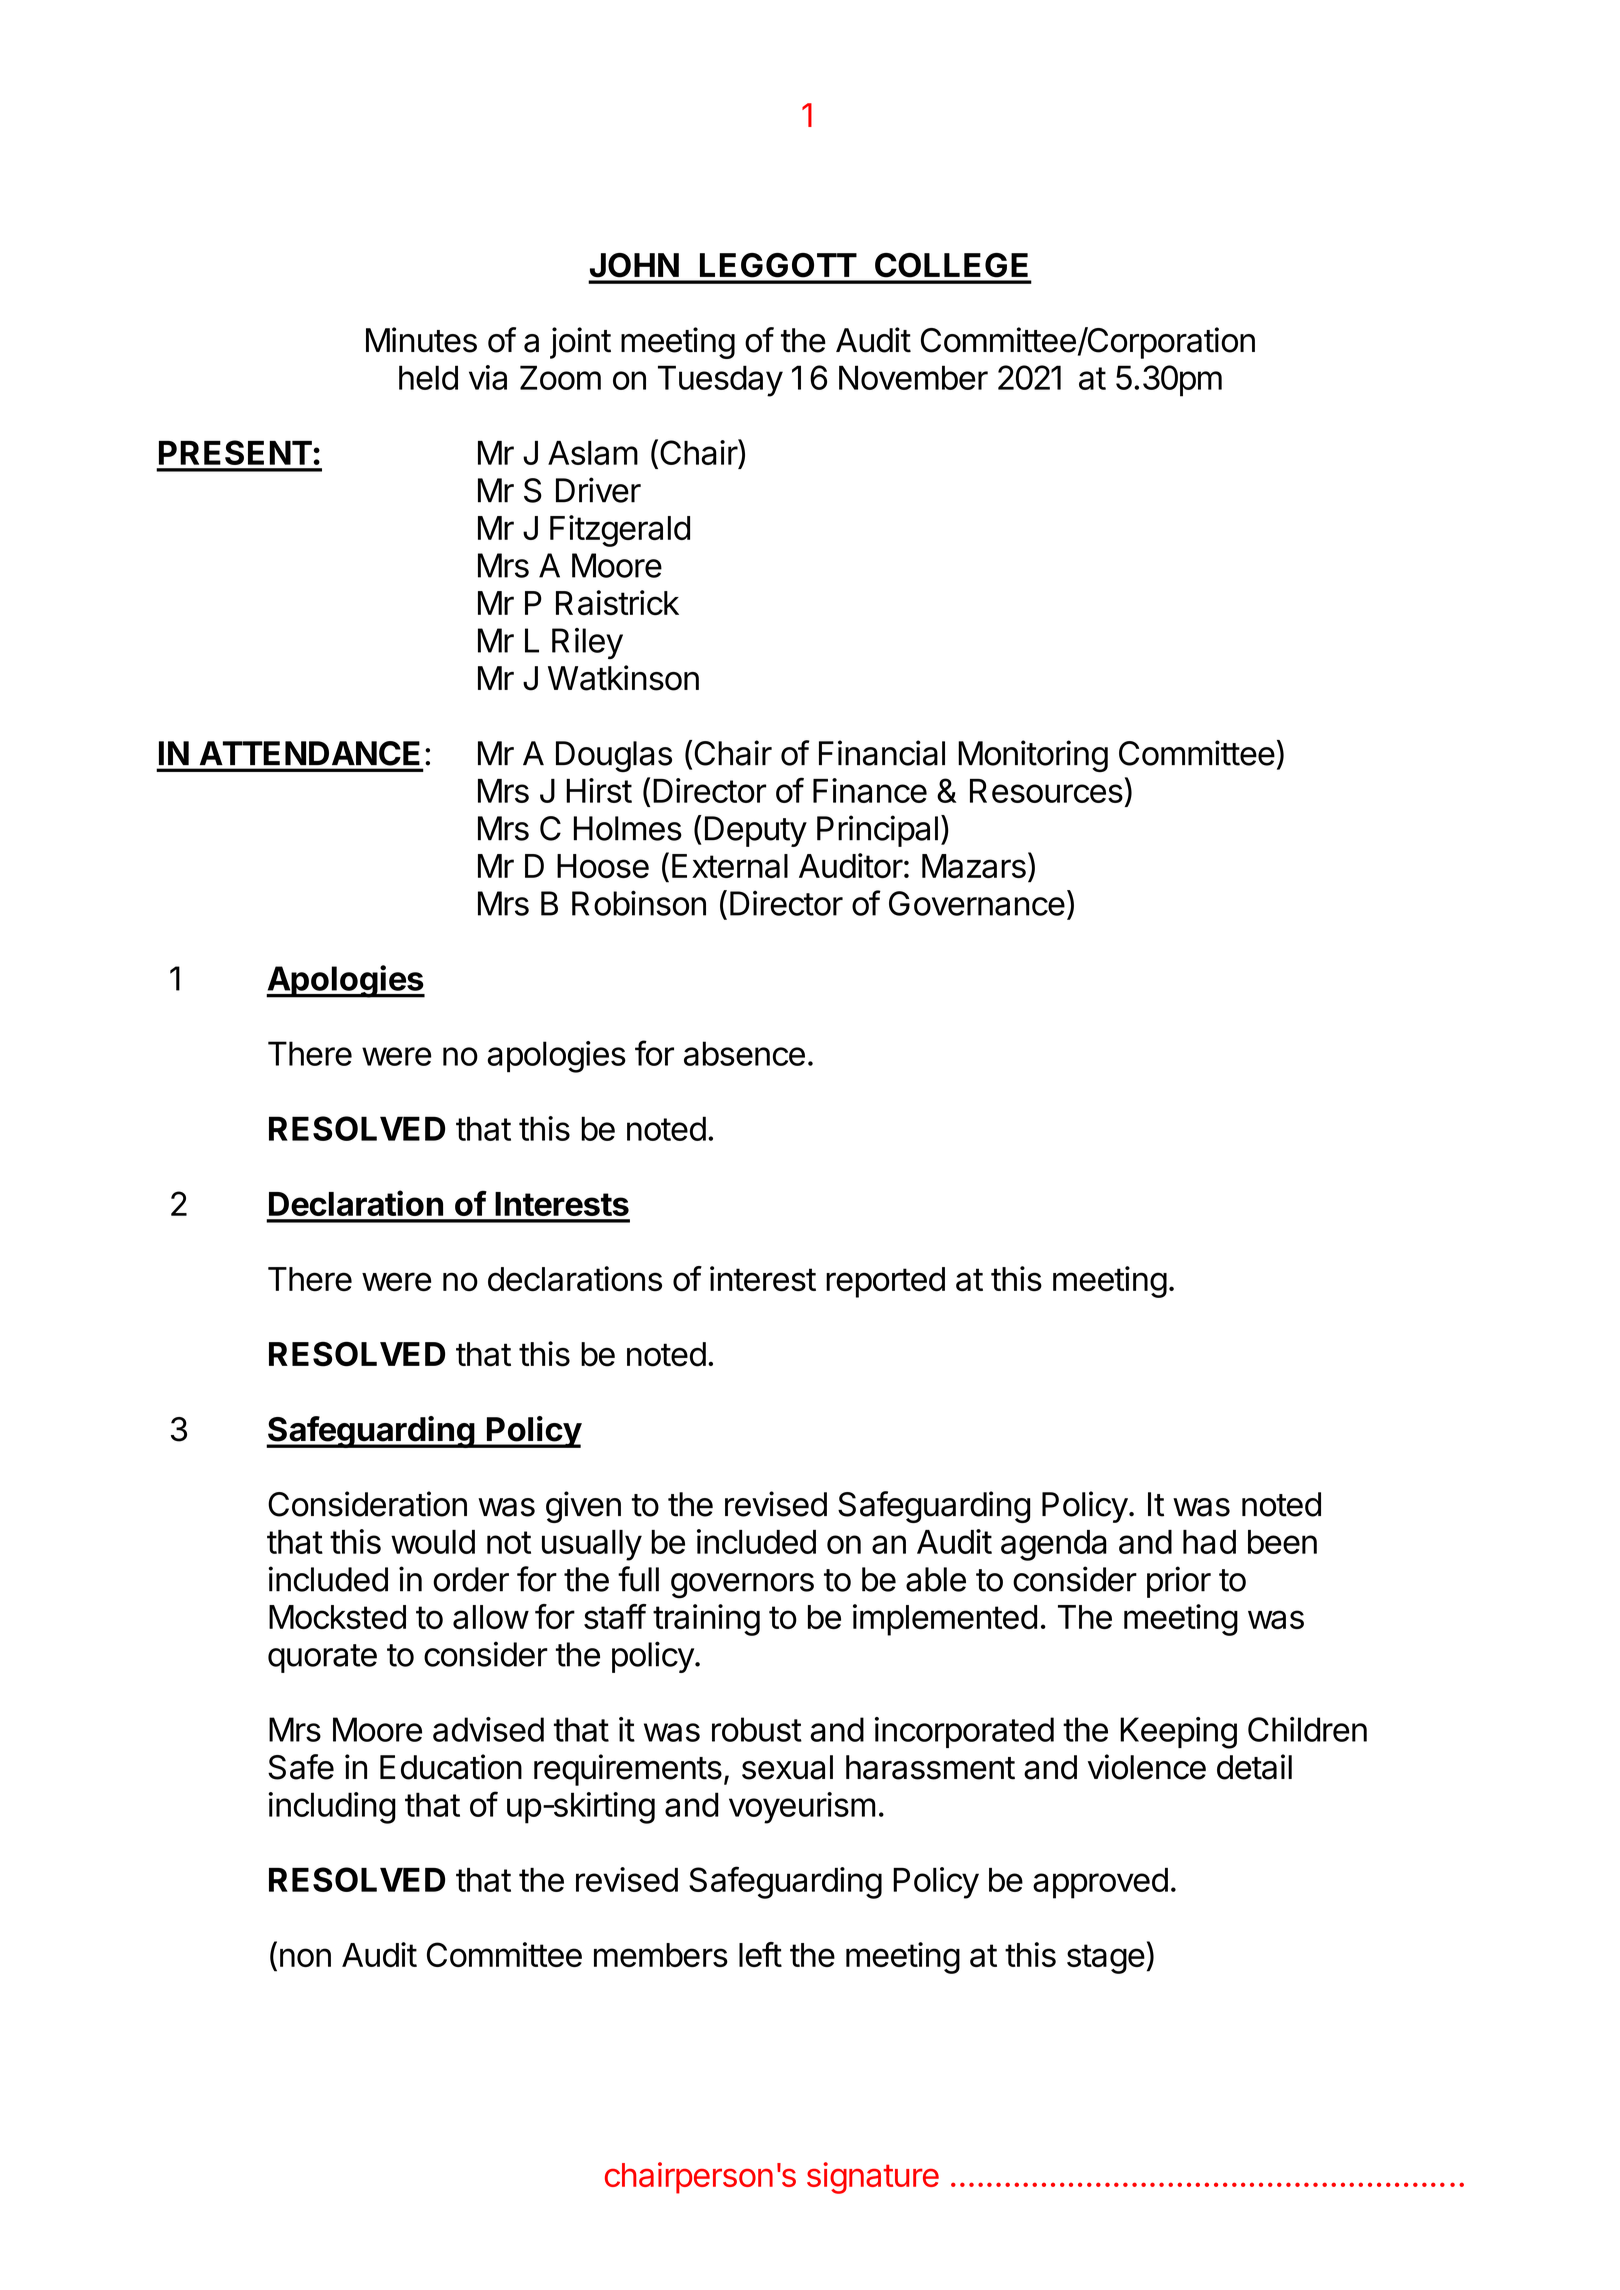 Image resolution: width=1620 pixels, height=2290 pixels. I want to click on Tuesday, so click(720, 381).
